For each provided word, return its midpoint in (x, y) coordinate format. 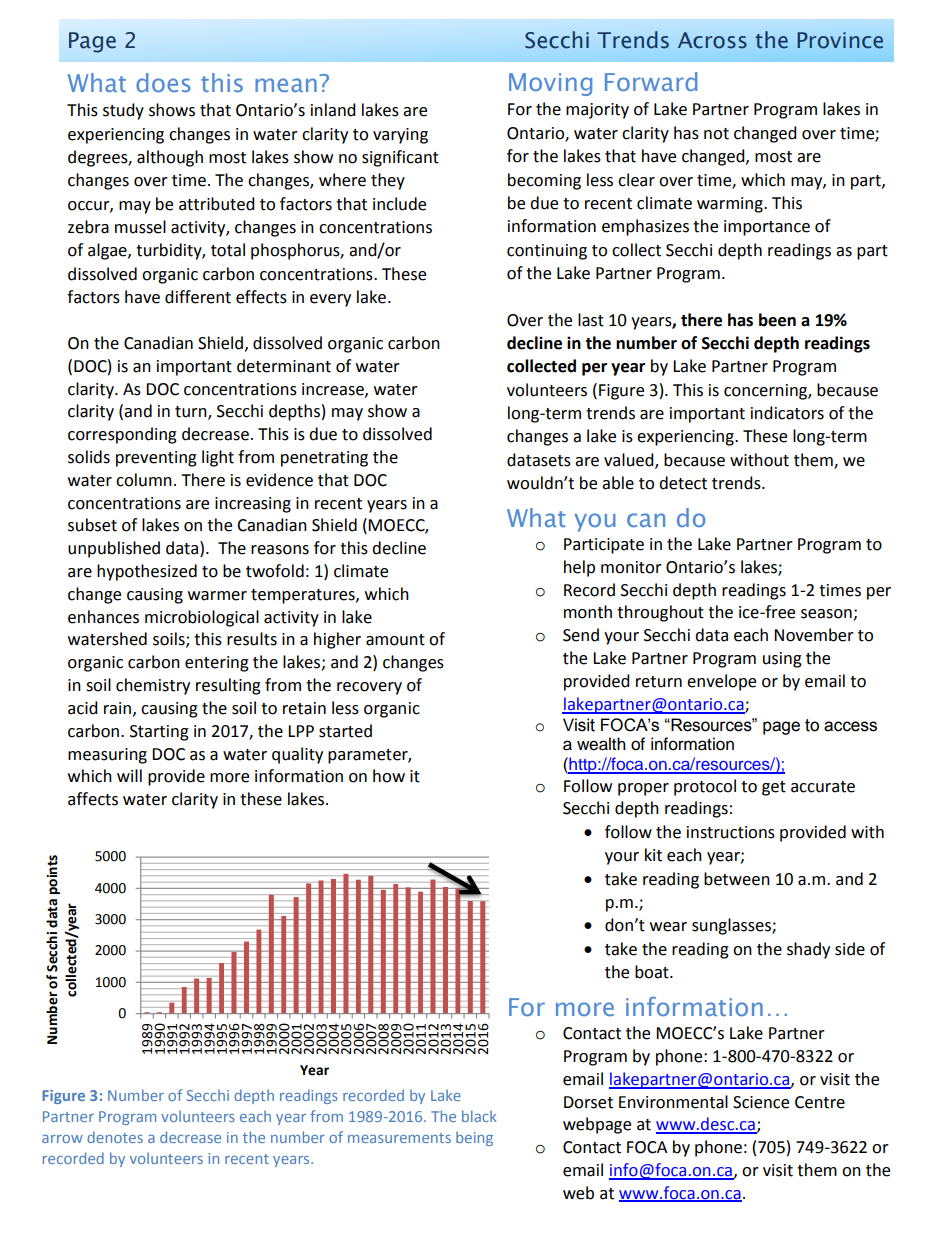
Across (712, 40)
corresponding (122, 435)
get (774, 788)
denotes (115, 1137)
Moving (550, 84)
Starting (159, 733)
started (345, 731)
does (163, 82)
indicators (787, 413)
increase (334, 390)
